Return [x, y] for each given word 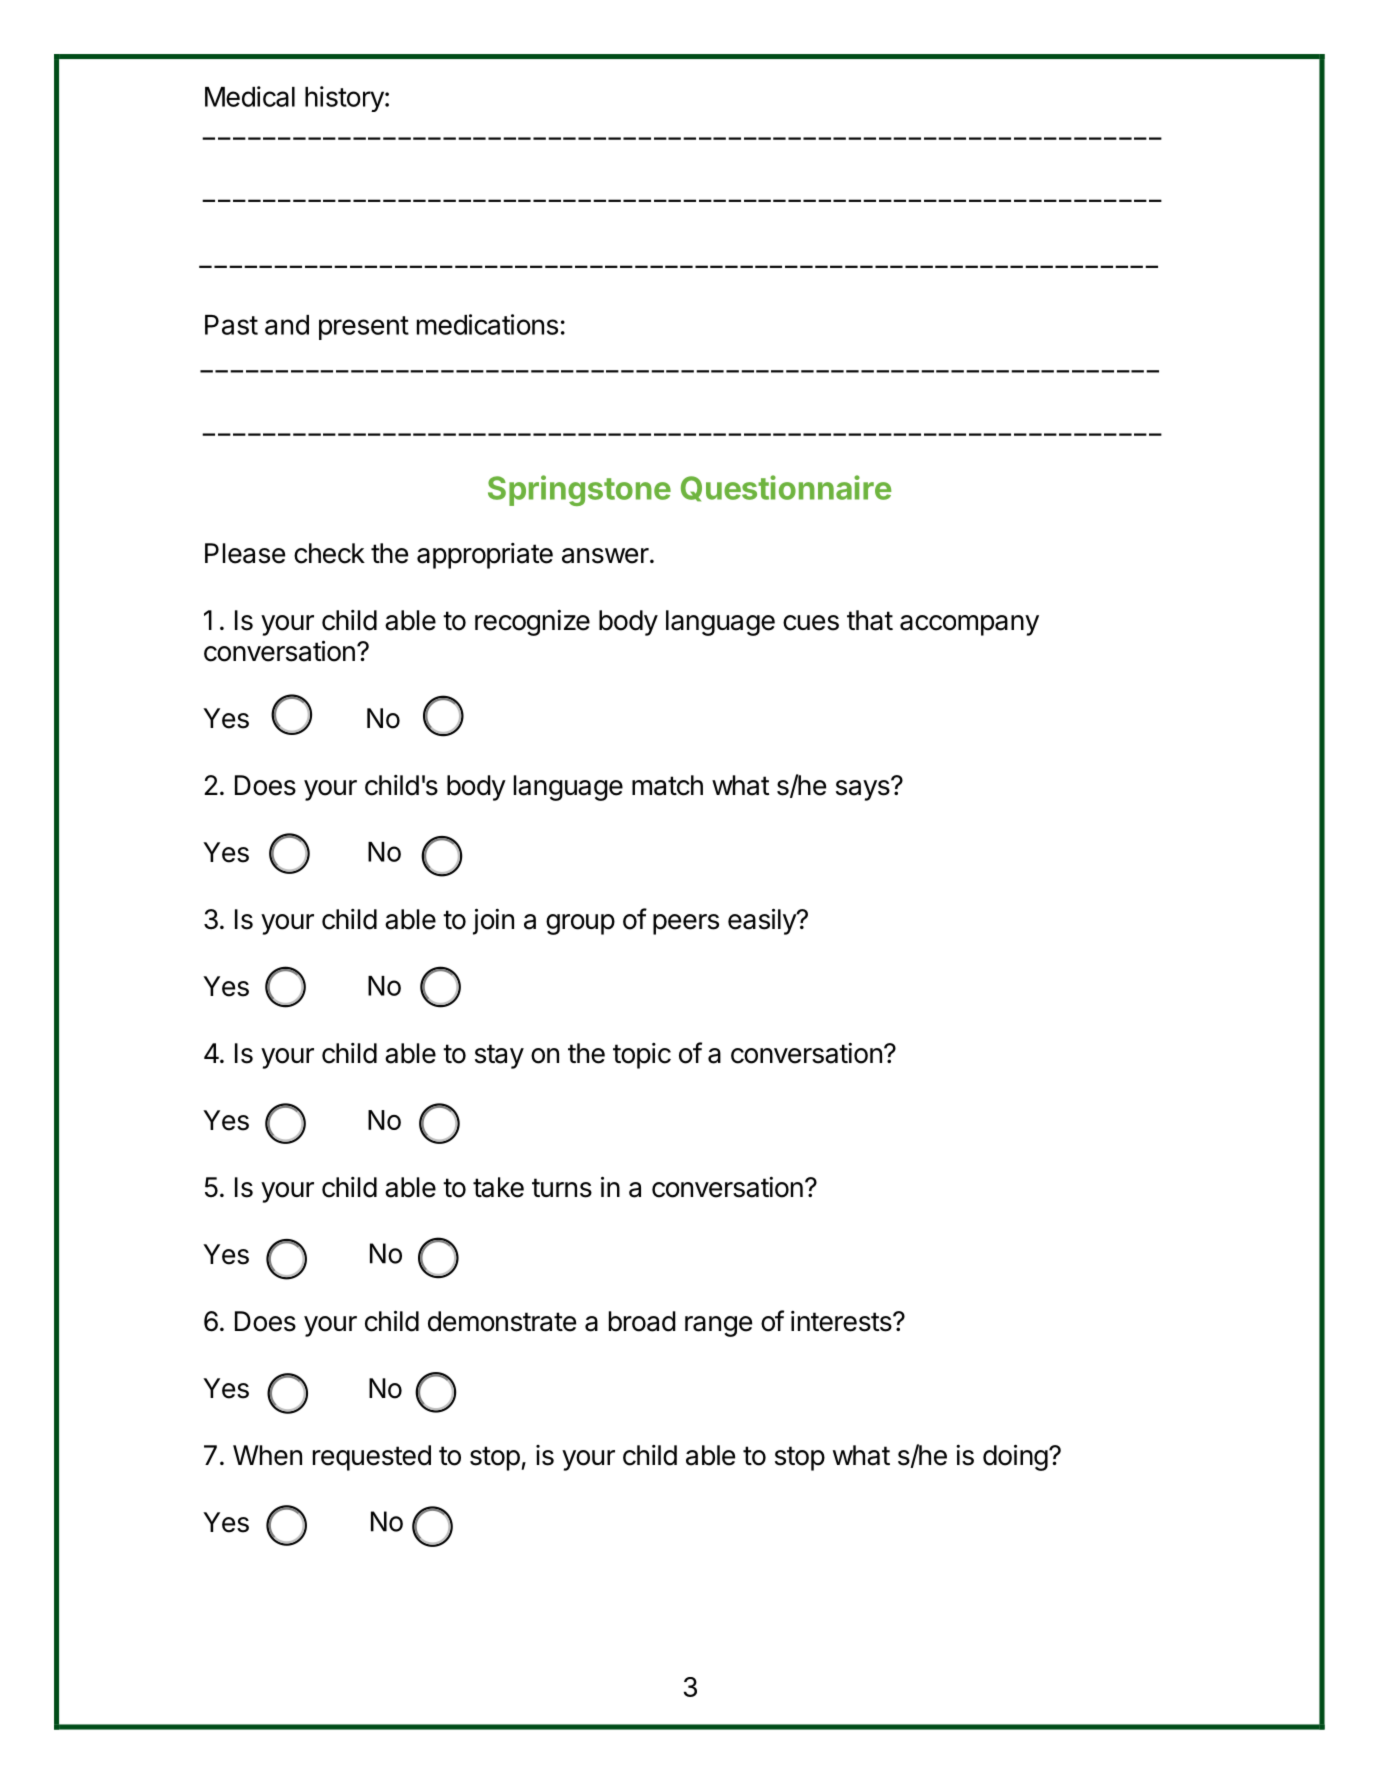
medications [487, 324]
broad [642, 1321]
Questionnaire [786, 488]
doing [1015, 1457]
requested [372, 1458]
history [344, 99]
